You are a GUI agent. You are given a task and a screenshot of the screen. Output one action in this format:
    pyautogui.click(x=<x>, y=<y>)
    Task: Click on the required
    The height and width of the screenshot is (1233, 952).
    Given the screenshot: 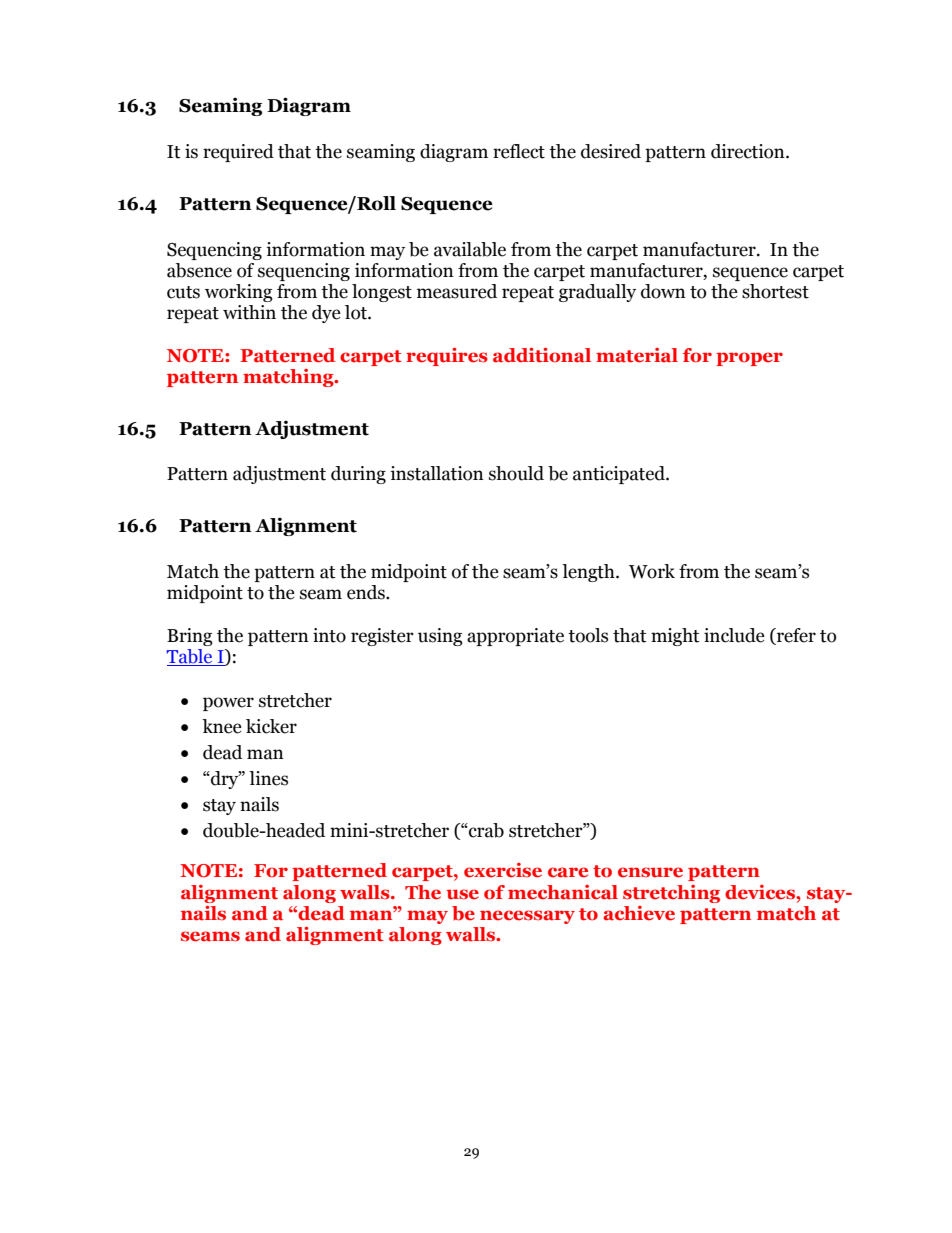 What is the action you would take?
    pyautogui.click(x=238, y=153)
